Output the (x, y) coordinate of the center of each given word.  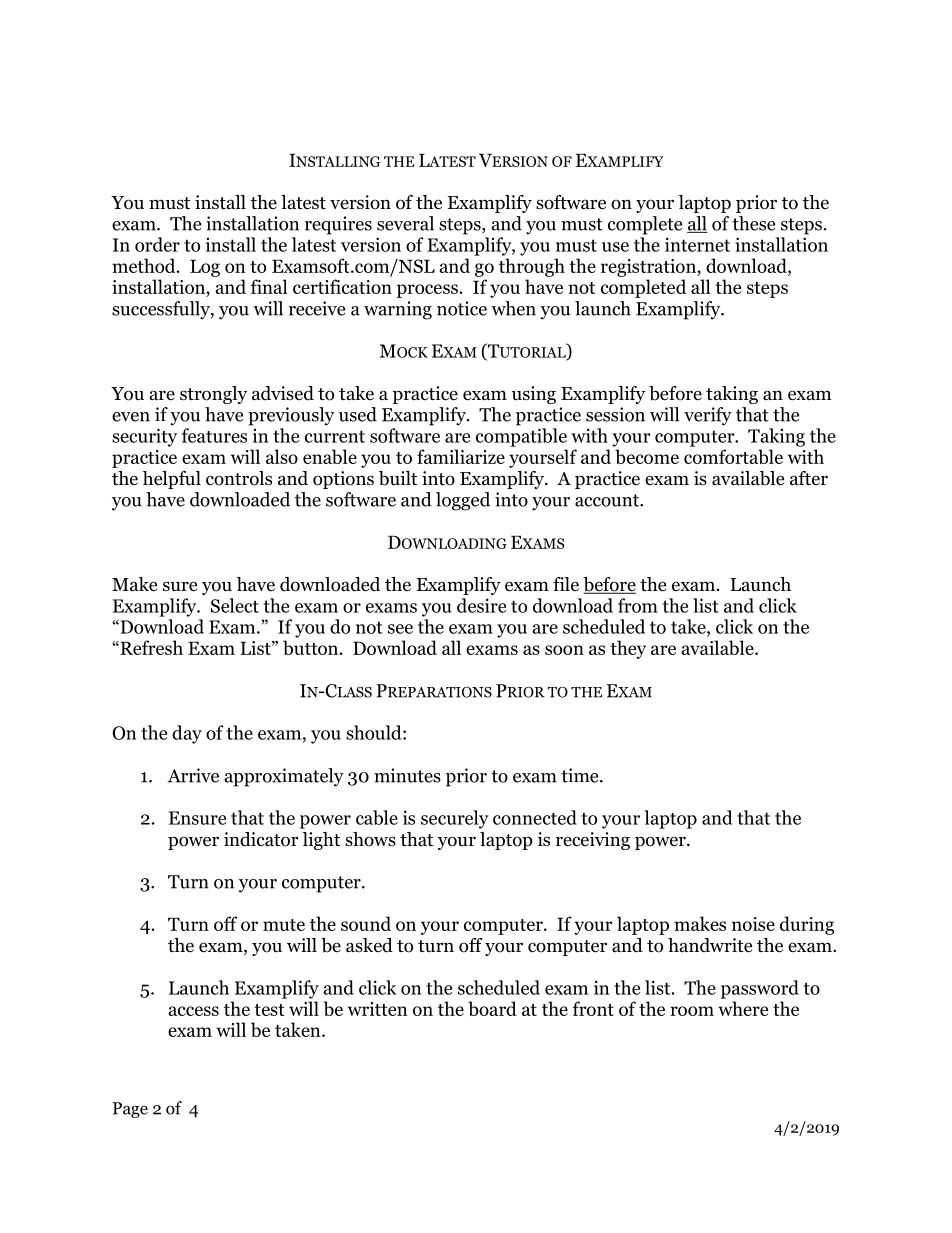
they (628, 649)
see (400, 629)
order (157, 244)
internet (697, 244)
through (532, 267)
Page (130, 1110)
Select (235, 605)
